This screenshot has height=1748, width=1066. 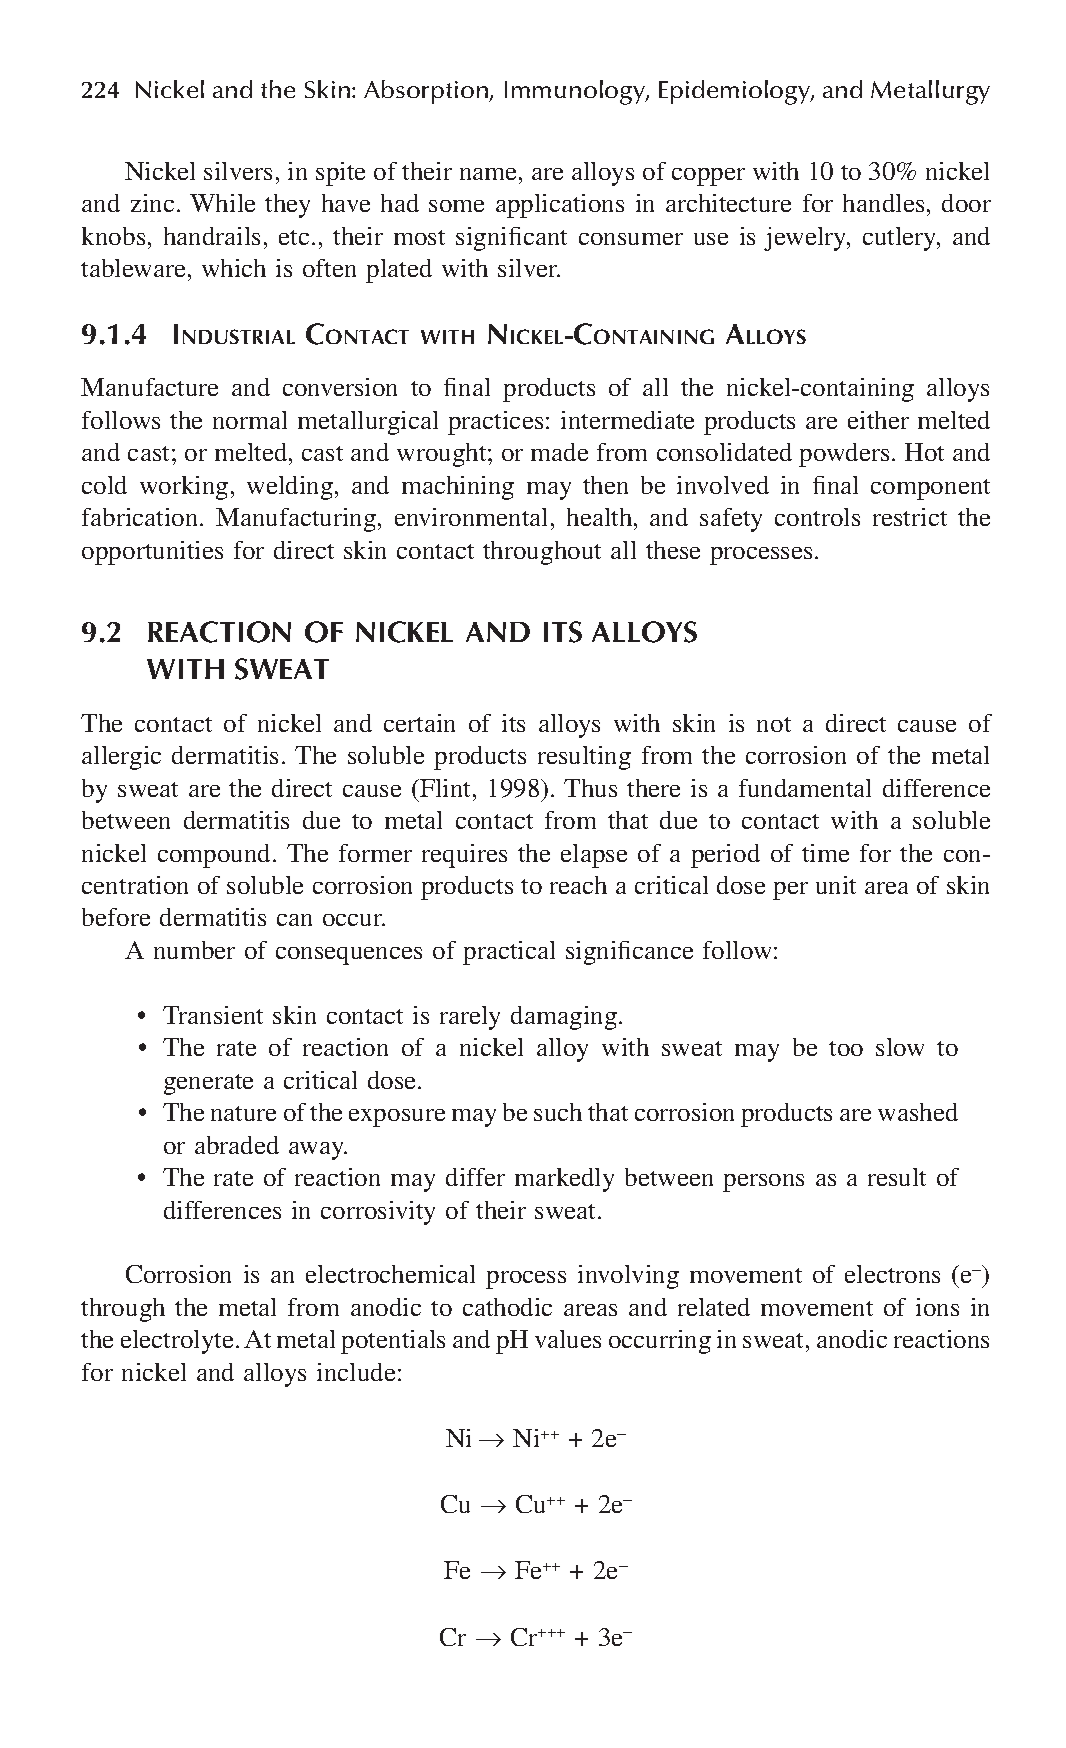 I want to click on handles, so click(x=883, y=203).
